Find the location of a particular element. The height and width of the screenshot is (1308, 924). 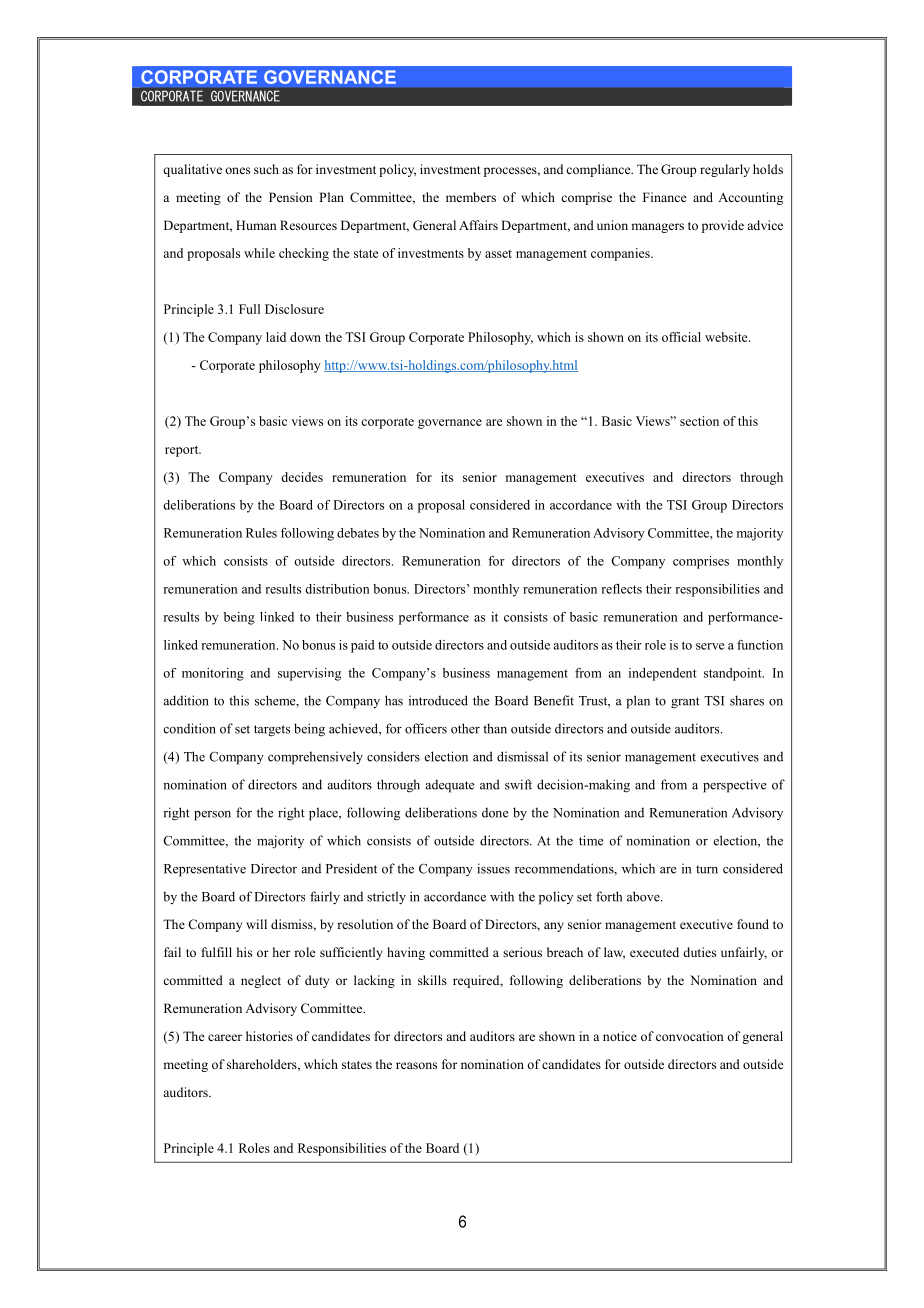

Finance is located at coordinates (665, 197).
